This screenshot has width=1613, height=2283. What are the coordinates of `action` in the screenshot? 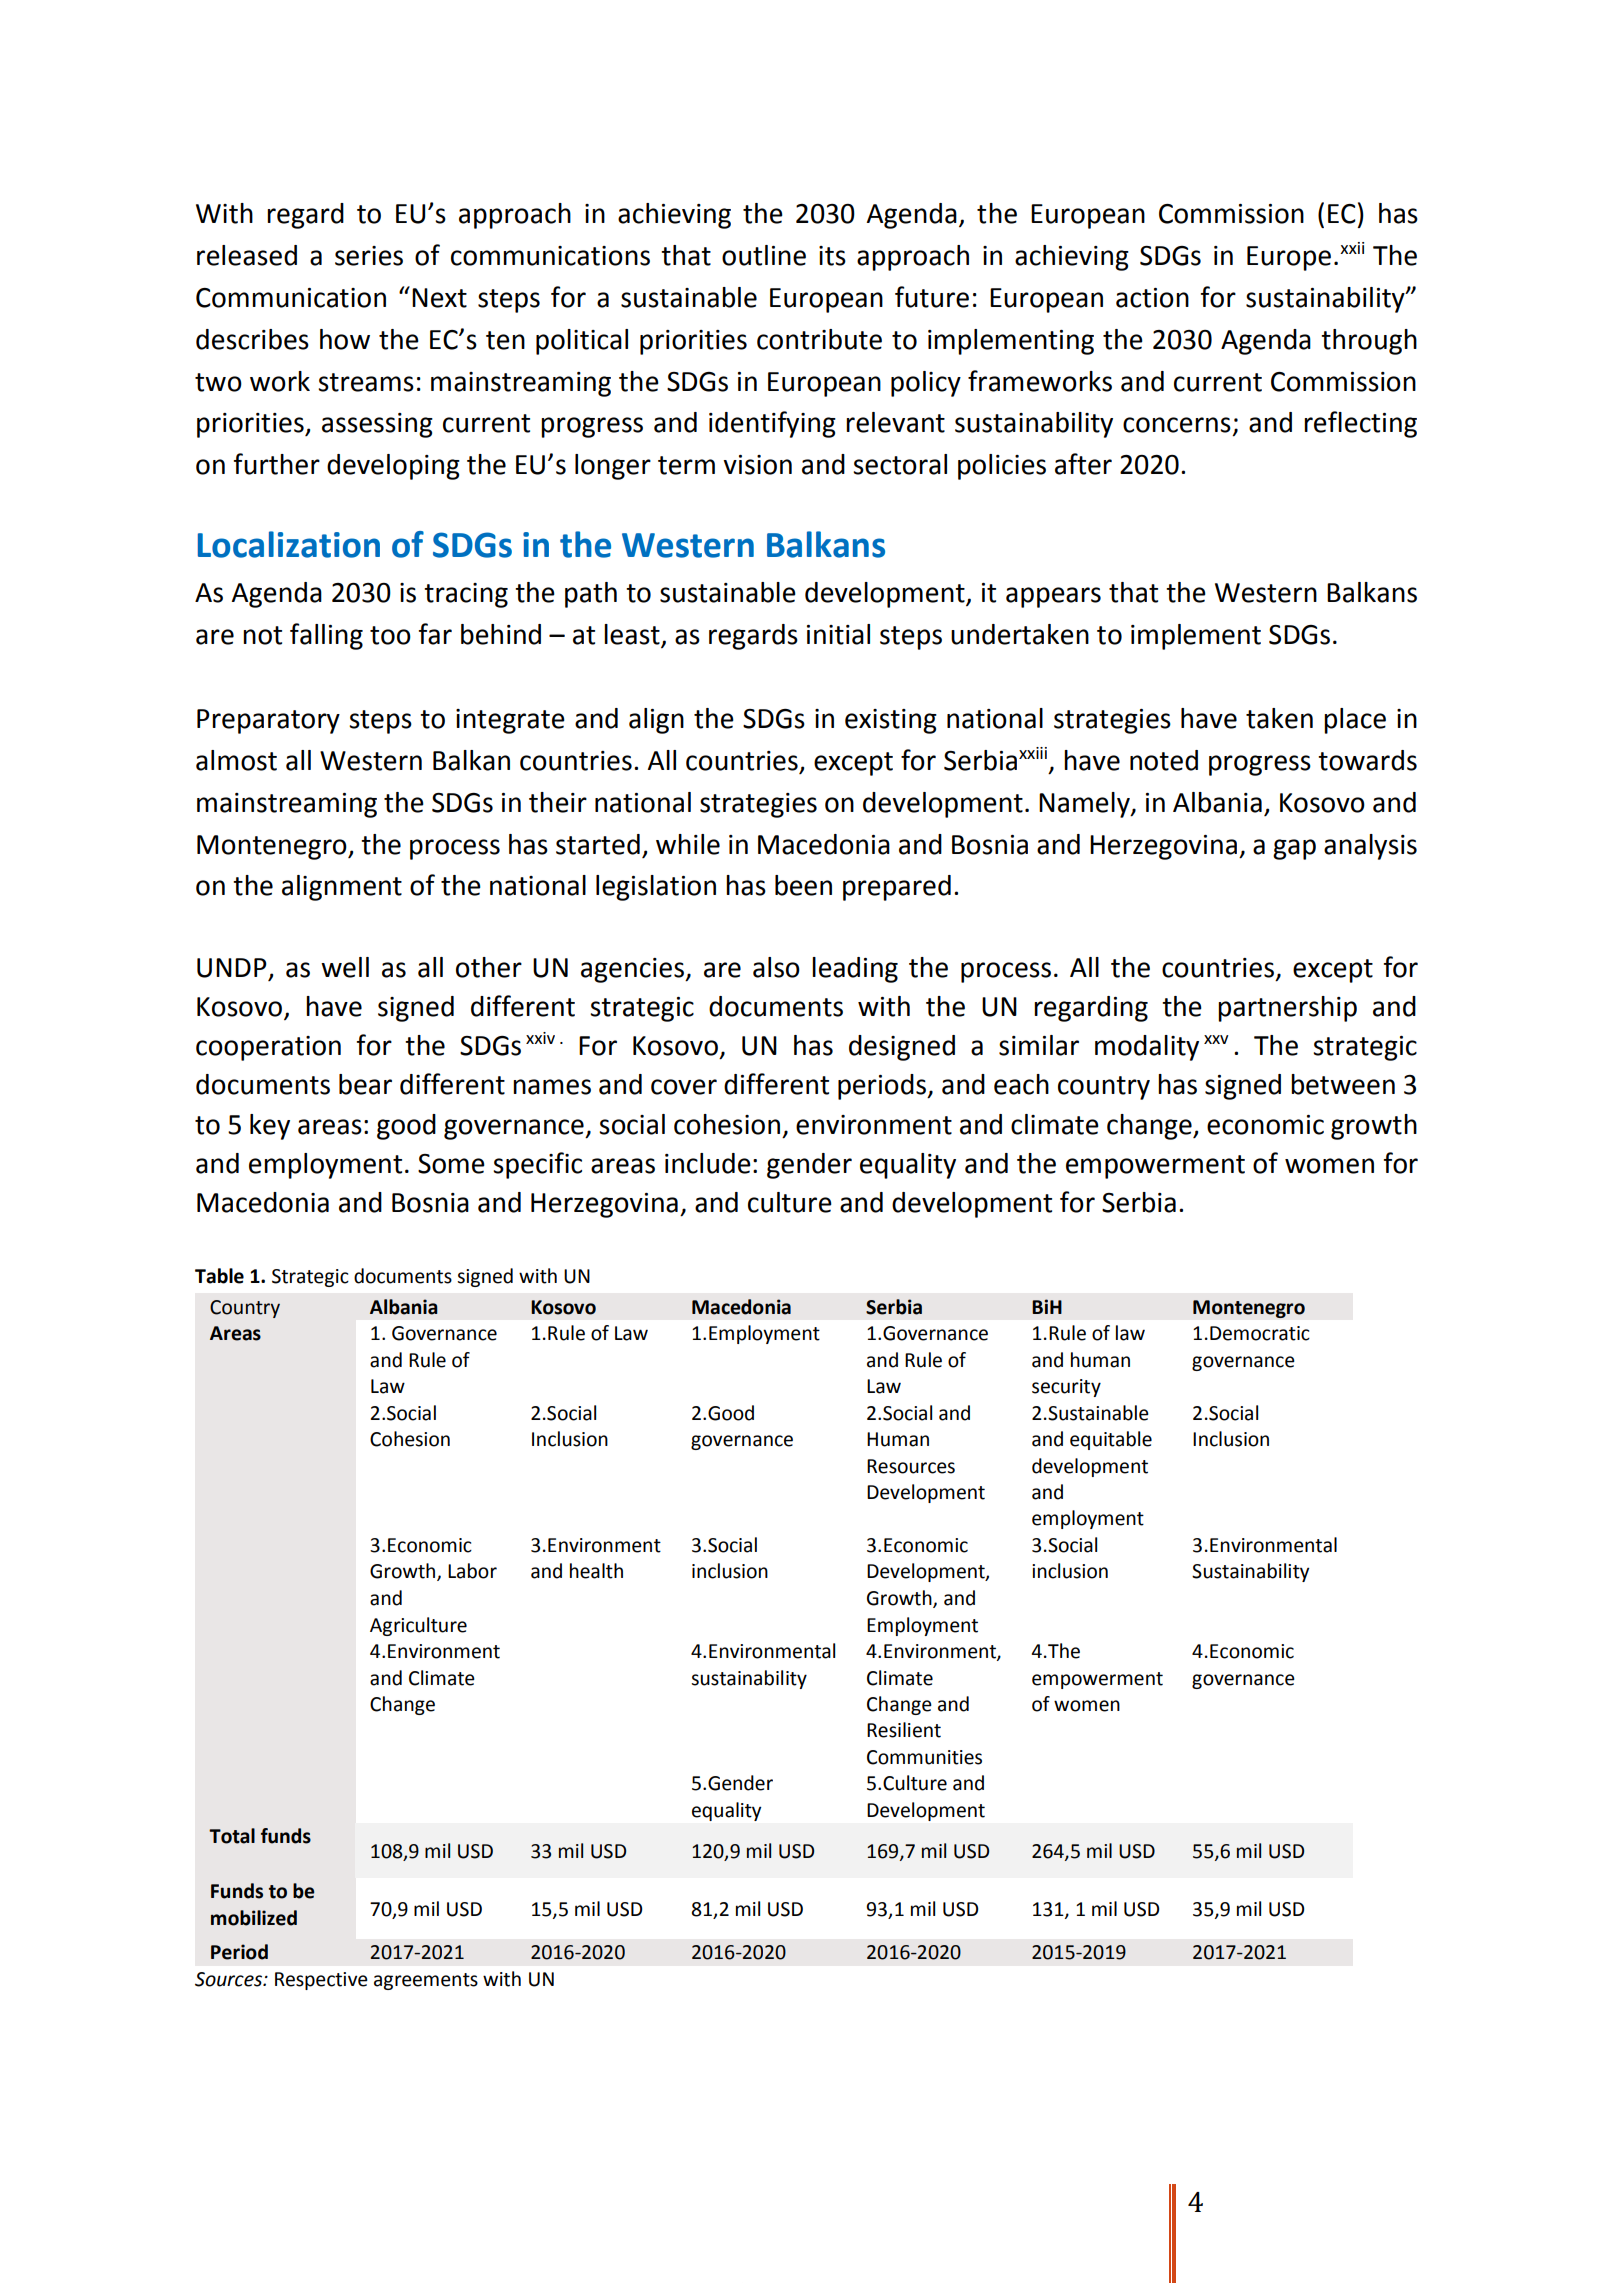 It's located at (1152, 298).
